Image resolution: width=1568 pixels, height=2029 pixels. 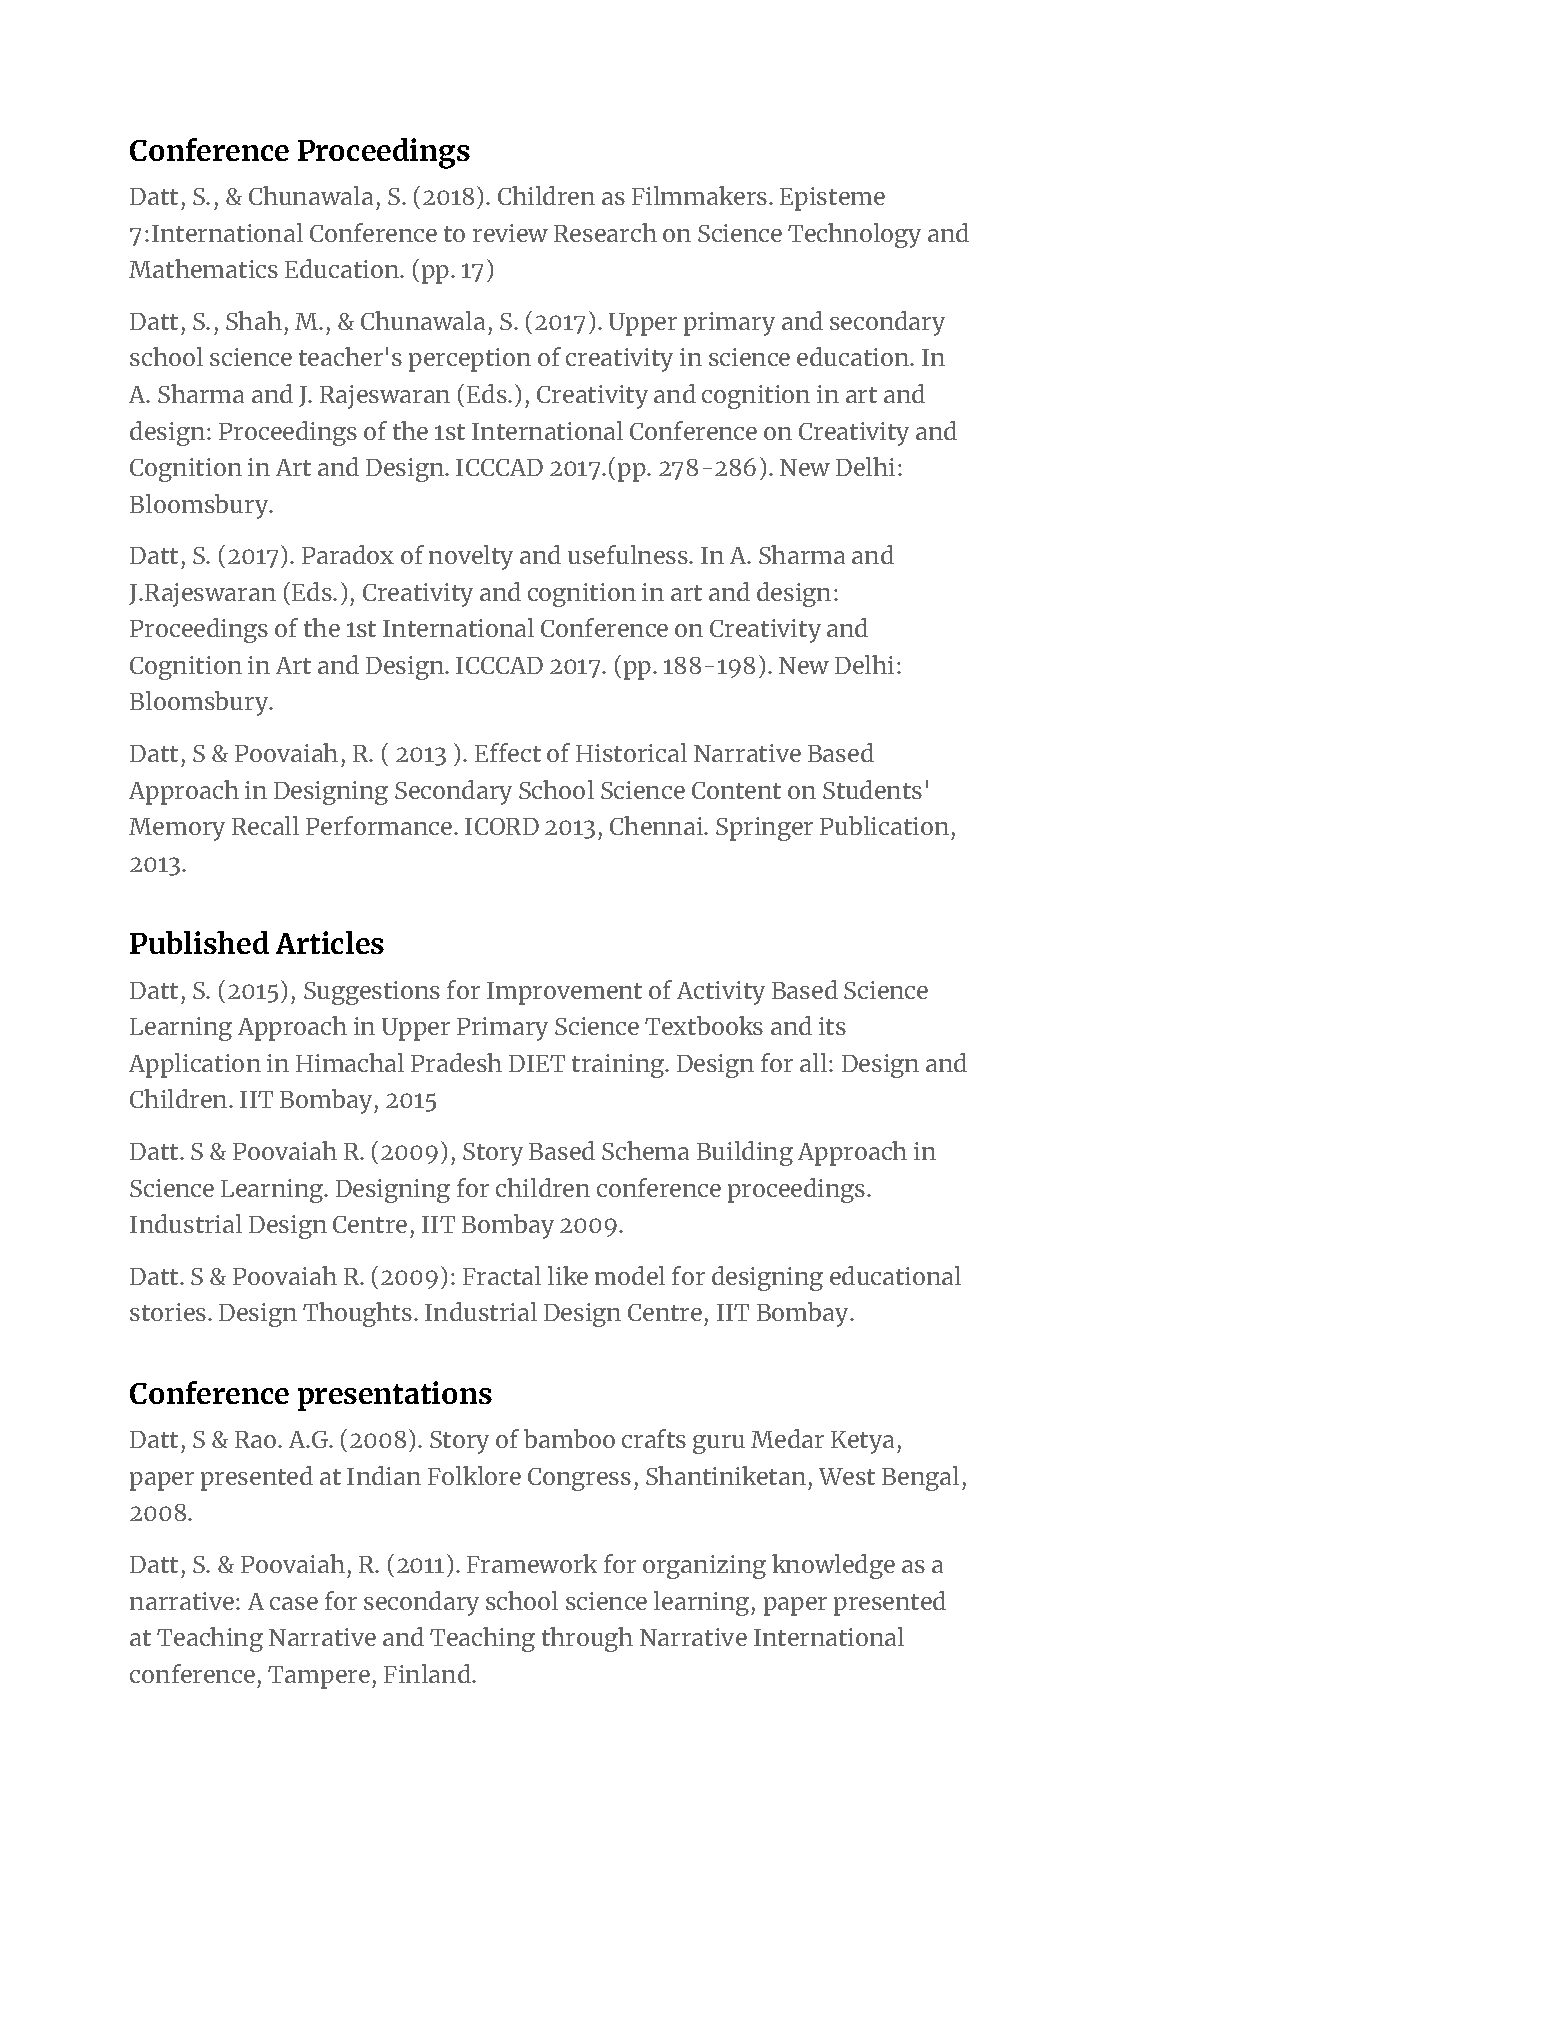 I want to click on Technology, so click(x=854, y=235).
